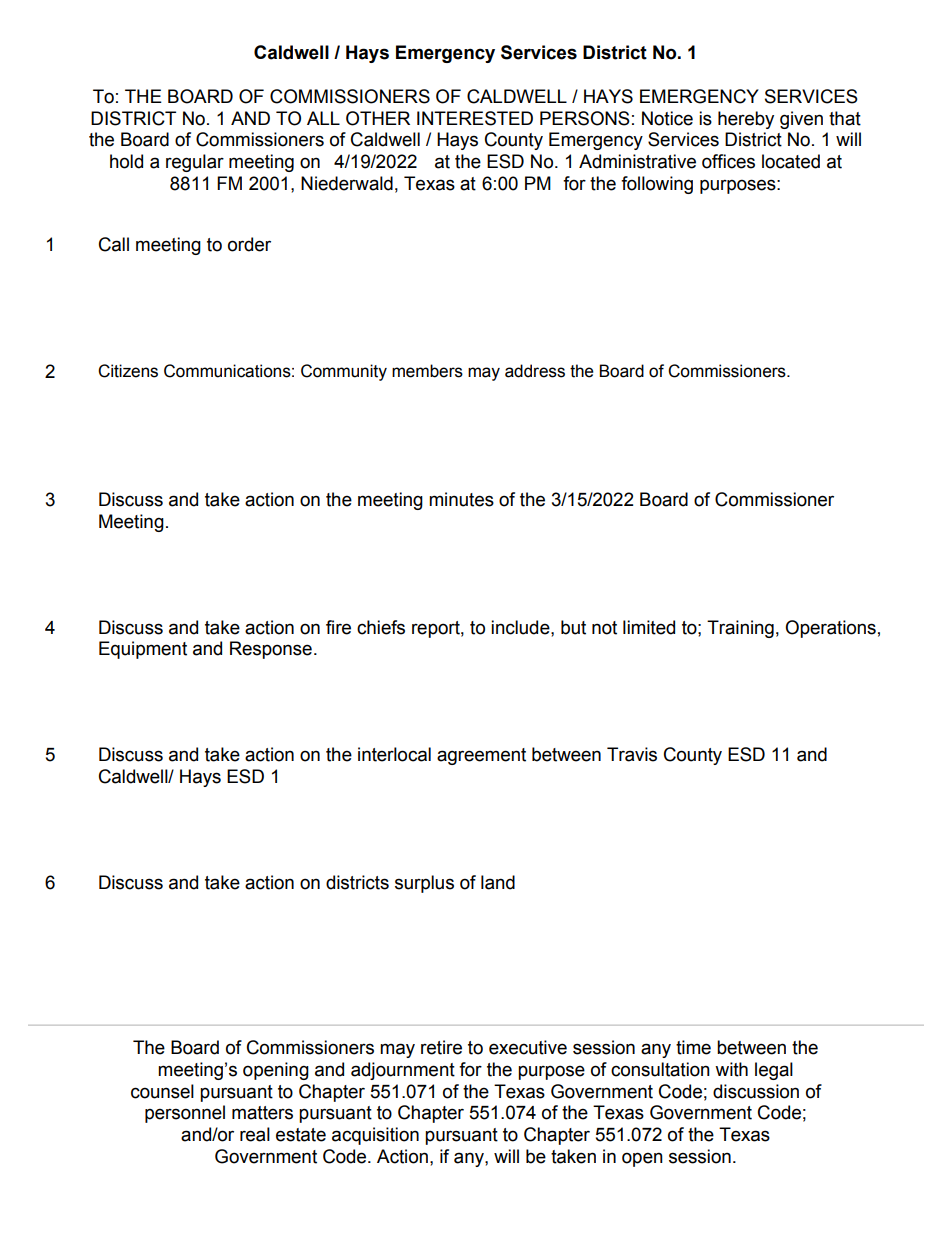 The width and height of the page is (952, 1233). Describe the element at coordinates (185, 1114) in the page. I see `personnel` at that location.
